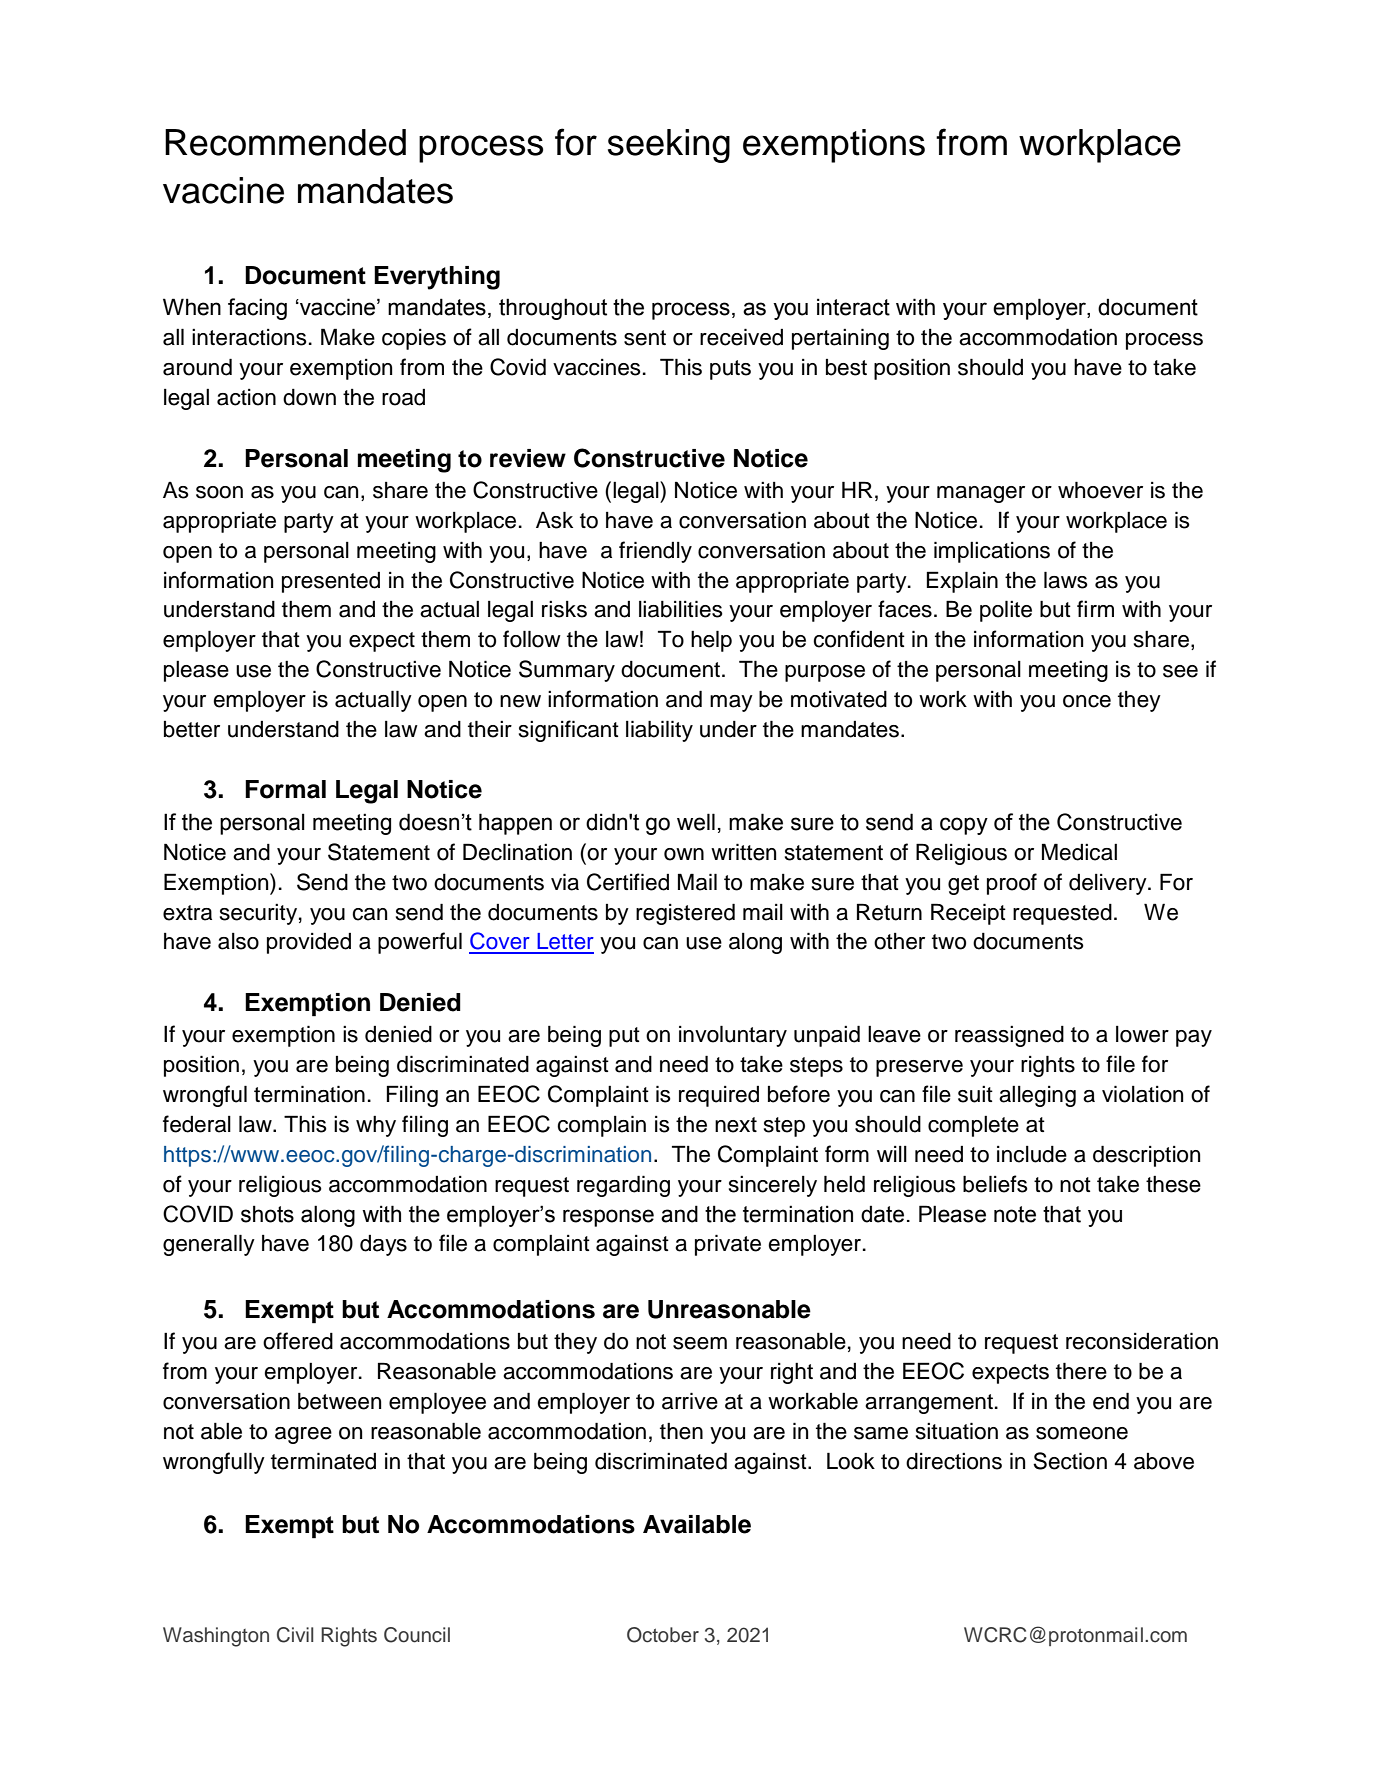 The image size is (1384, 1791). I want to click on seeking, so click(669, 146).
